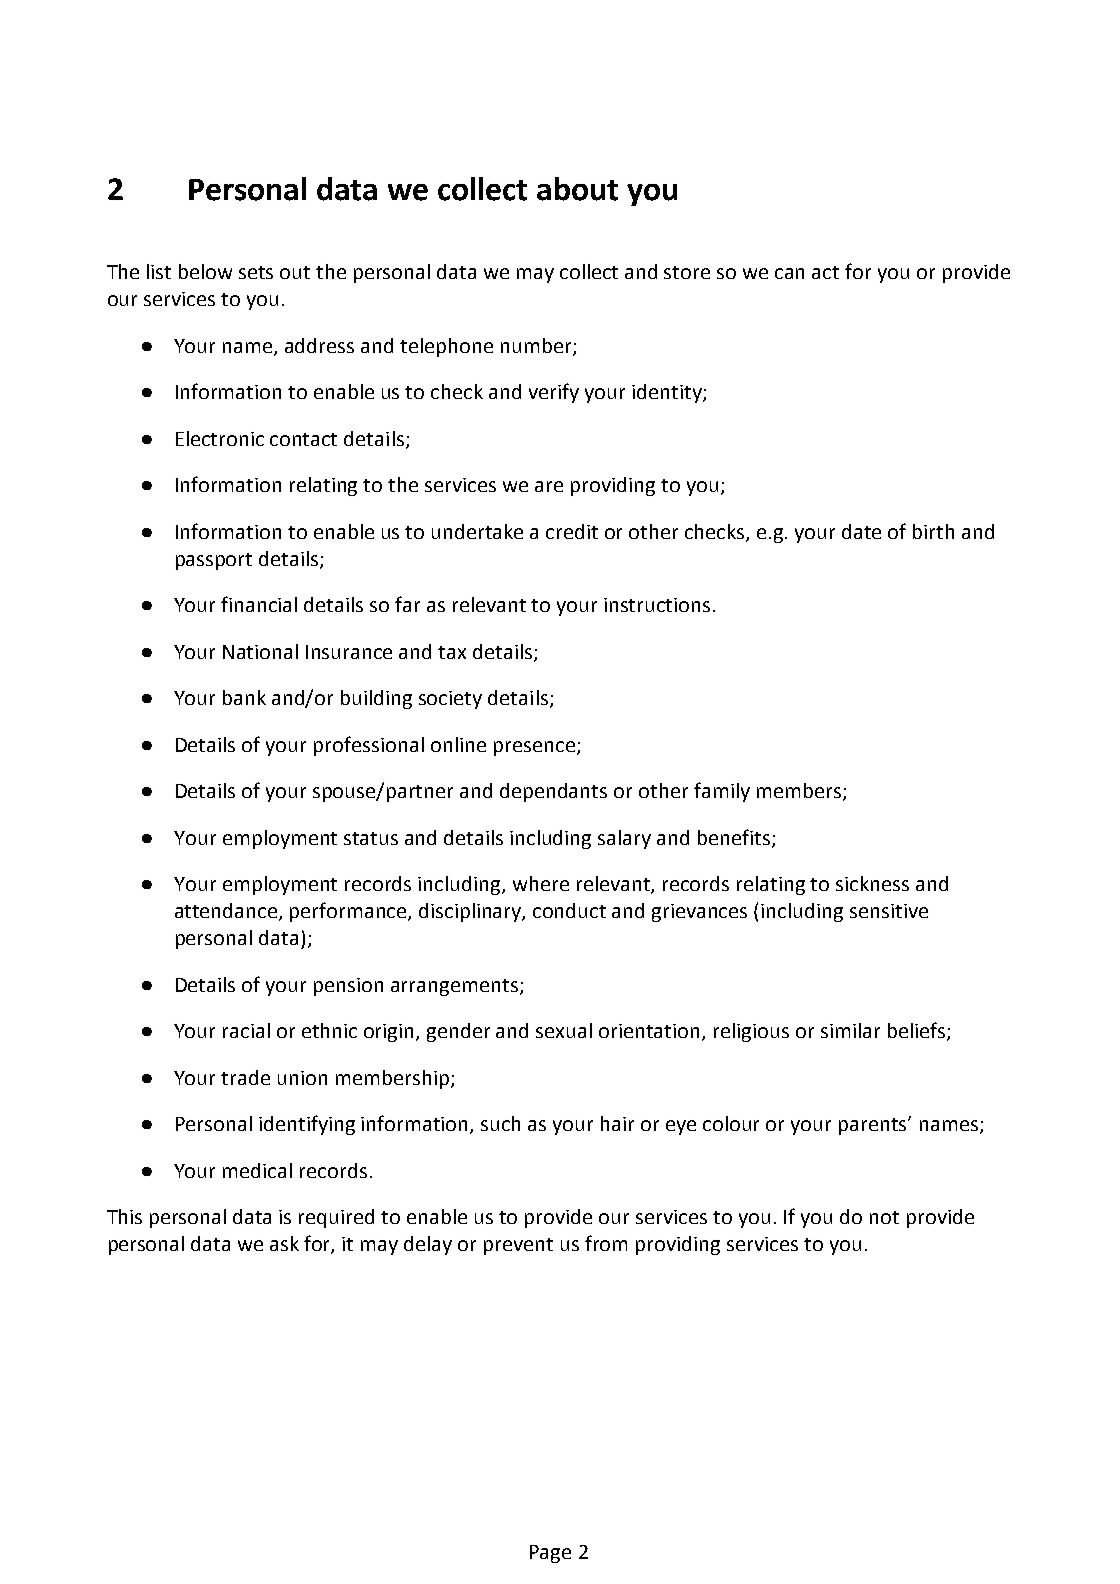  I want to click on date, so click(861, 531).
